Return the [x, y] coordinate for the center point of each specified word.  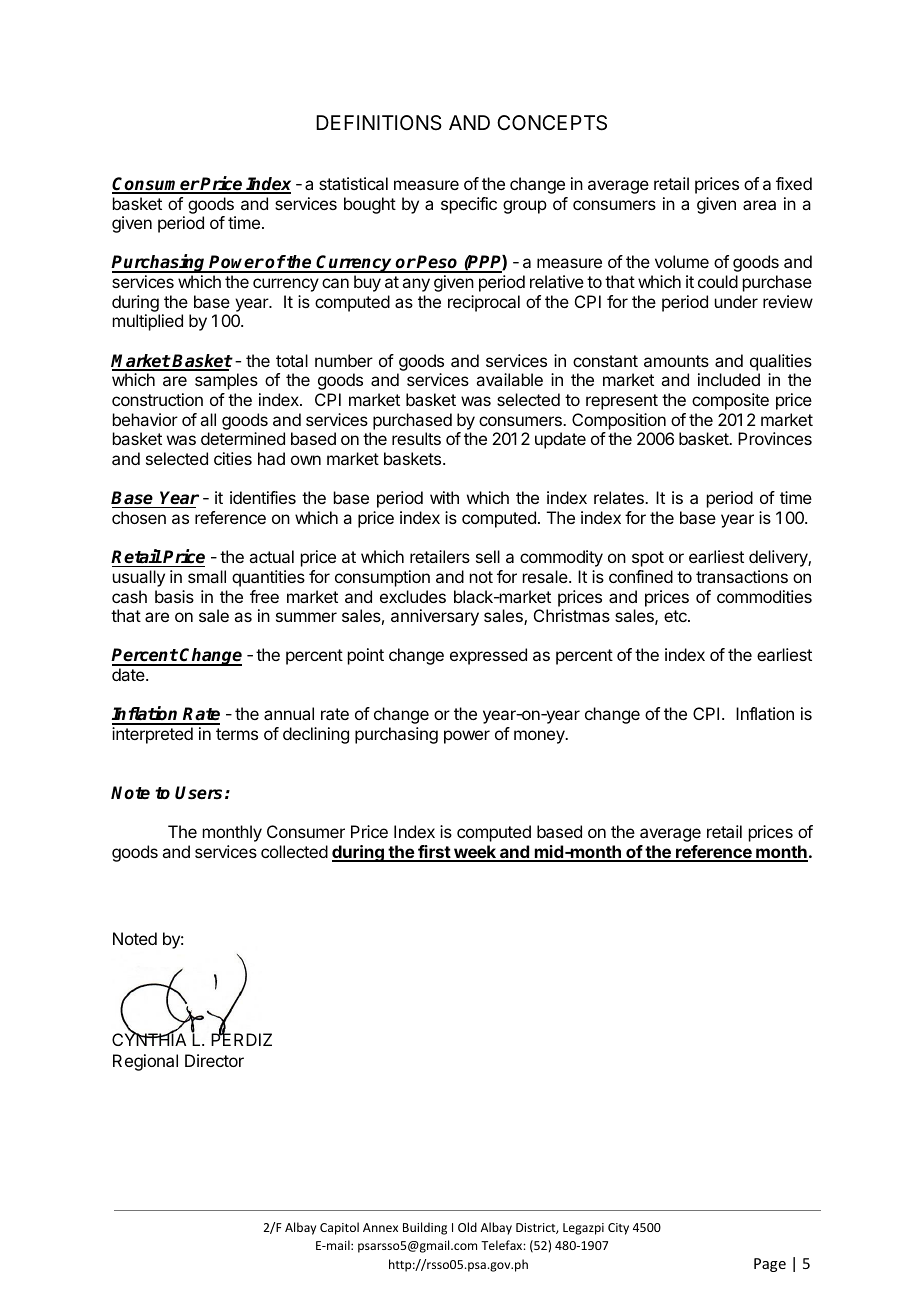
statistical [353, 183]
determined [243, 438]
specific [469, 205]
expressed [488, 656]
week [475, 853]
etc [676, 616]
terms [237, 734]
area [759, 205]
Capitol [339, 1228]
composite [730, 401]
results [416, 438]
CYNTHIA [149, 1038]
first [434, 853]
